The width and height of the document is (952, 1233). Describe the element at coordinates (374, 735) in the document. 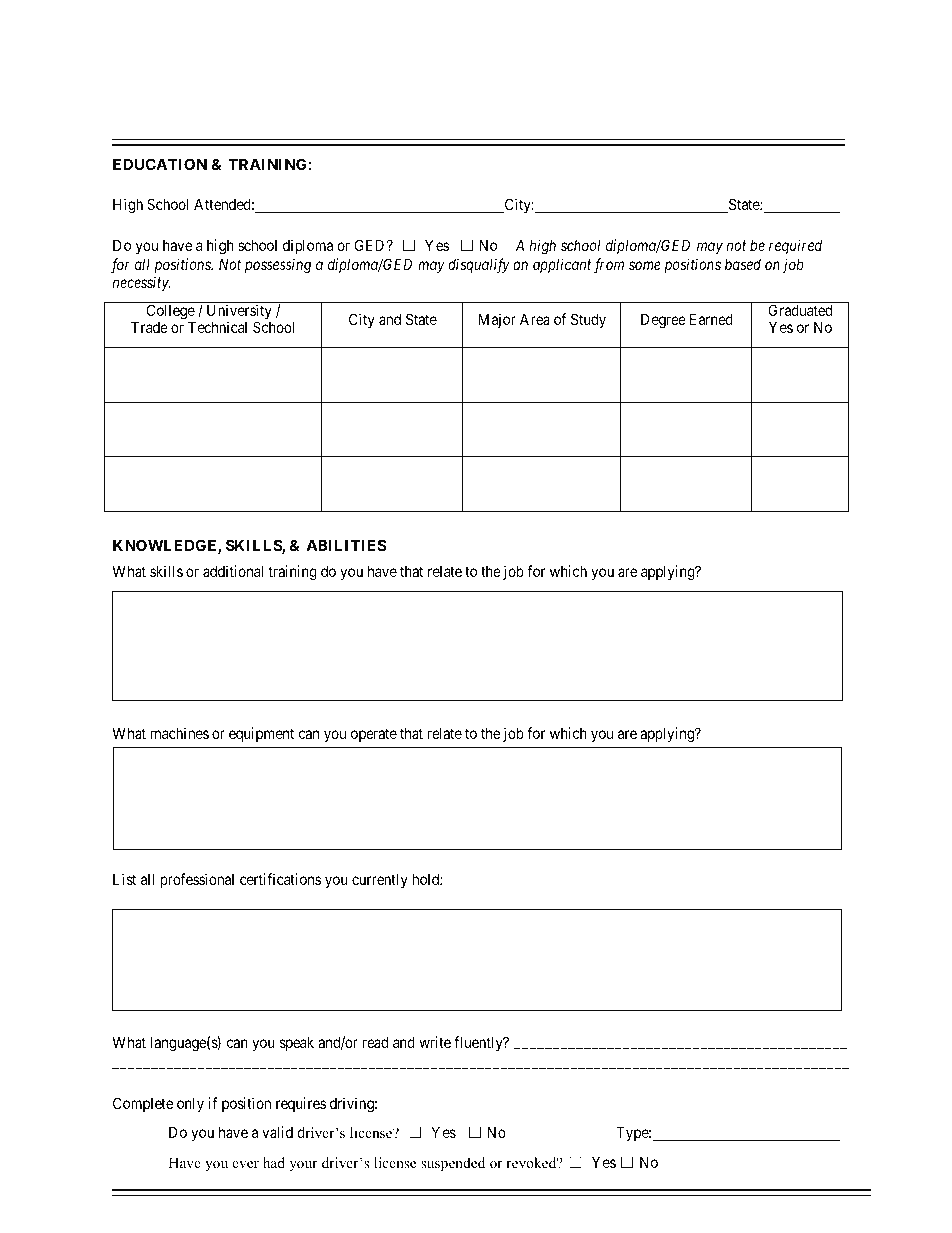

I see `operate` at that location.
